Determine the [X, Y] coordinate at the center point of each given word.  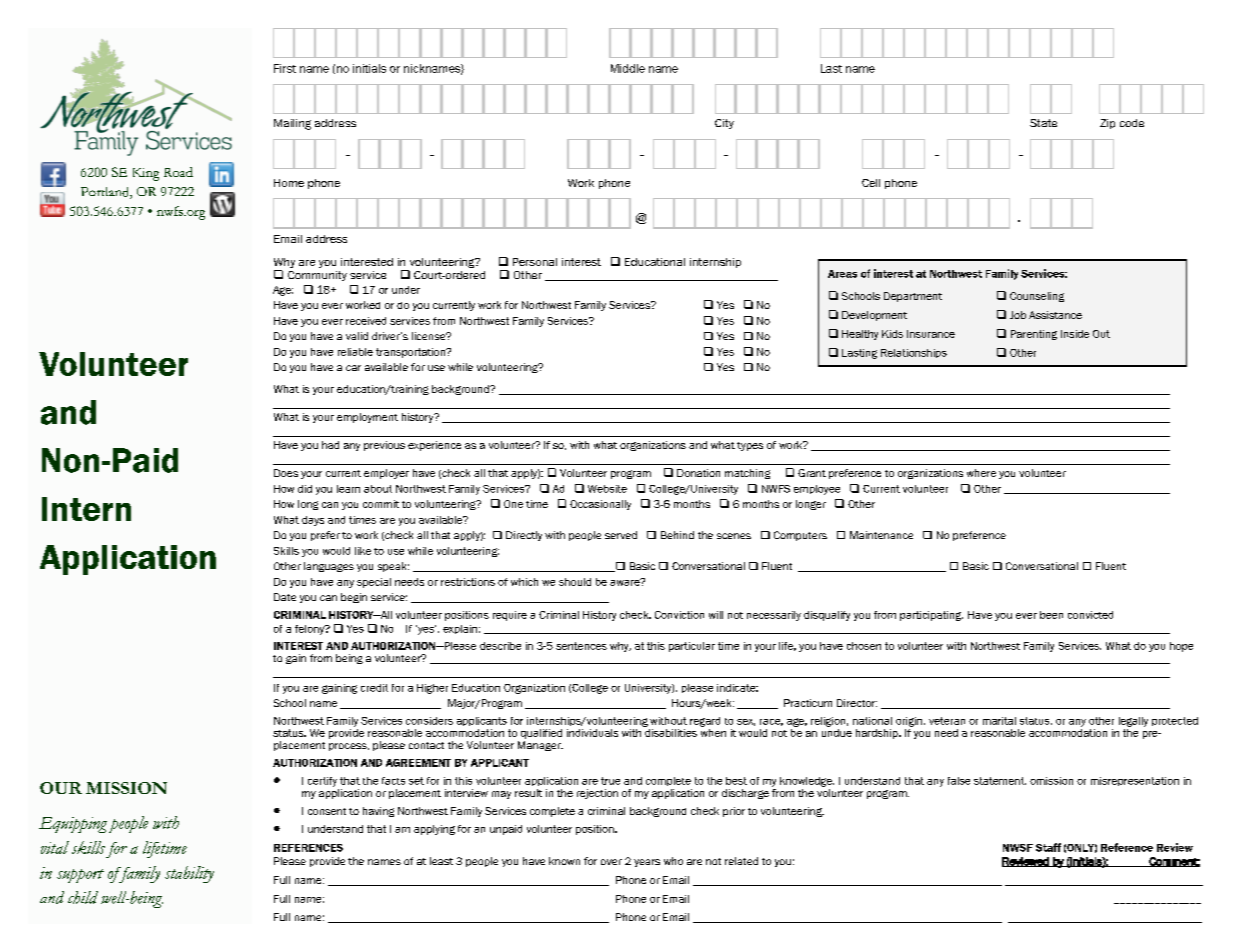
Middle [628, 68]
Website [607, 489]
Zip [1107, 124]
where [981, 473]
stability [189, 874]
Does [286, 473]
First [285, 68]
